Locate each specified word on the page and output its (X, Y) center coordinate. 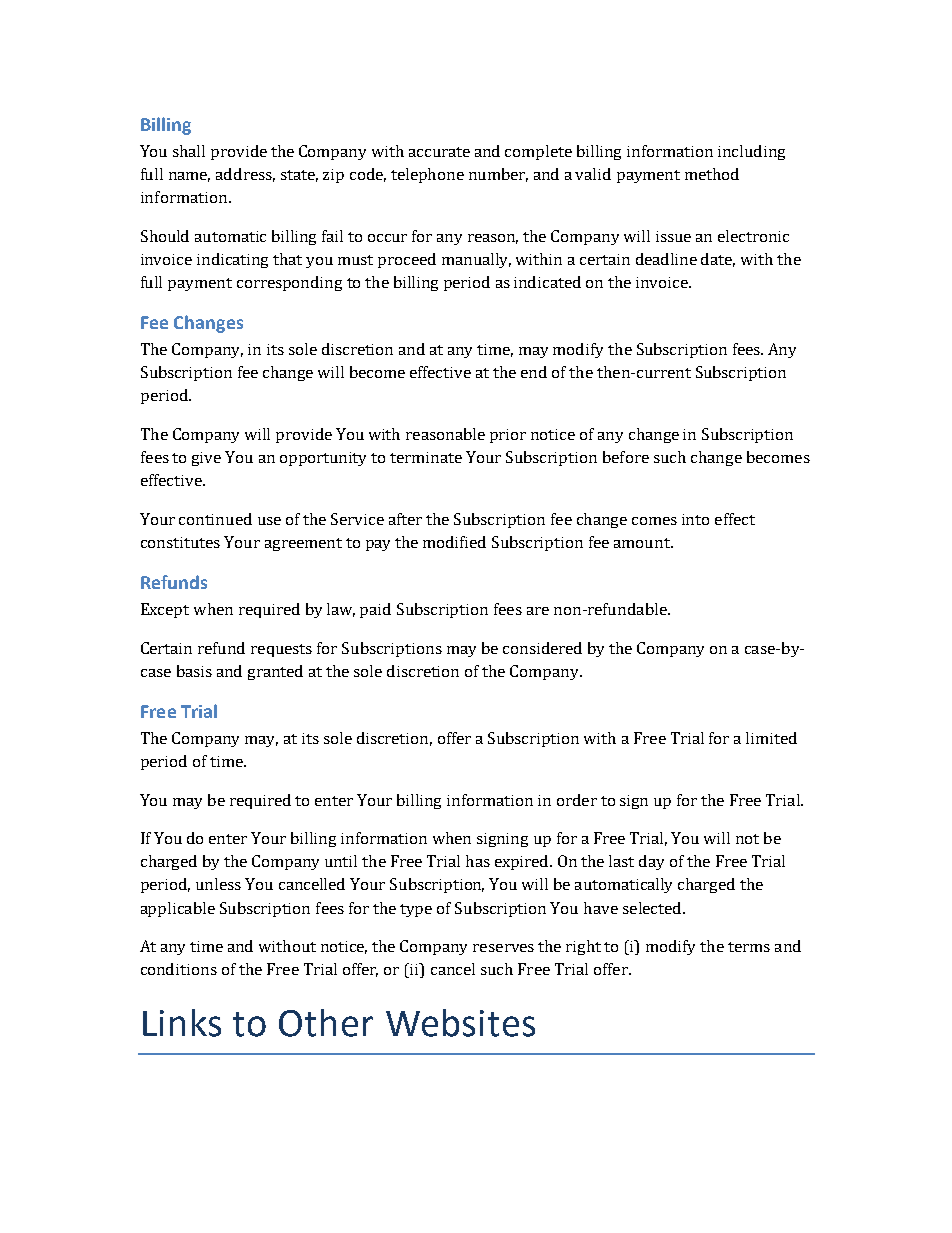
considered (542, 648)
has (478, 861)
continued (215, 519)
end (534, 372)
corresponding (289, 283)
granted (275, 672)
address (245, 175)
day (651, 862)
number (498, 175)
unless (218, 884)
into (695, 519)
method (712, 174)
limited (771, 738)
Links (182, 1023)
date (718, 260)
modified (454, 542)
